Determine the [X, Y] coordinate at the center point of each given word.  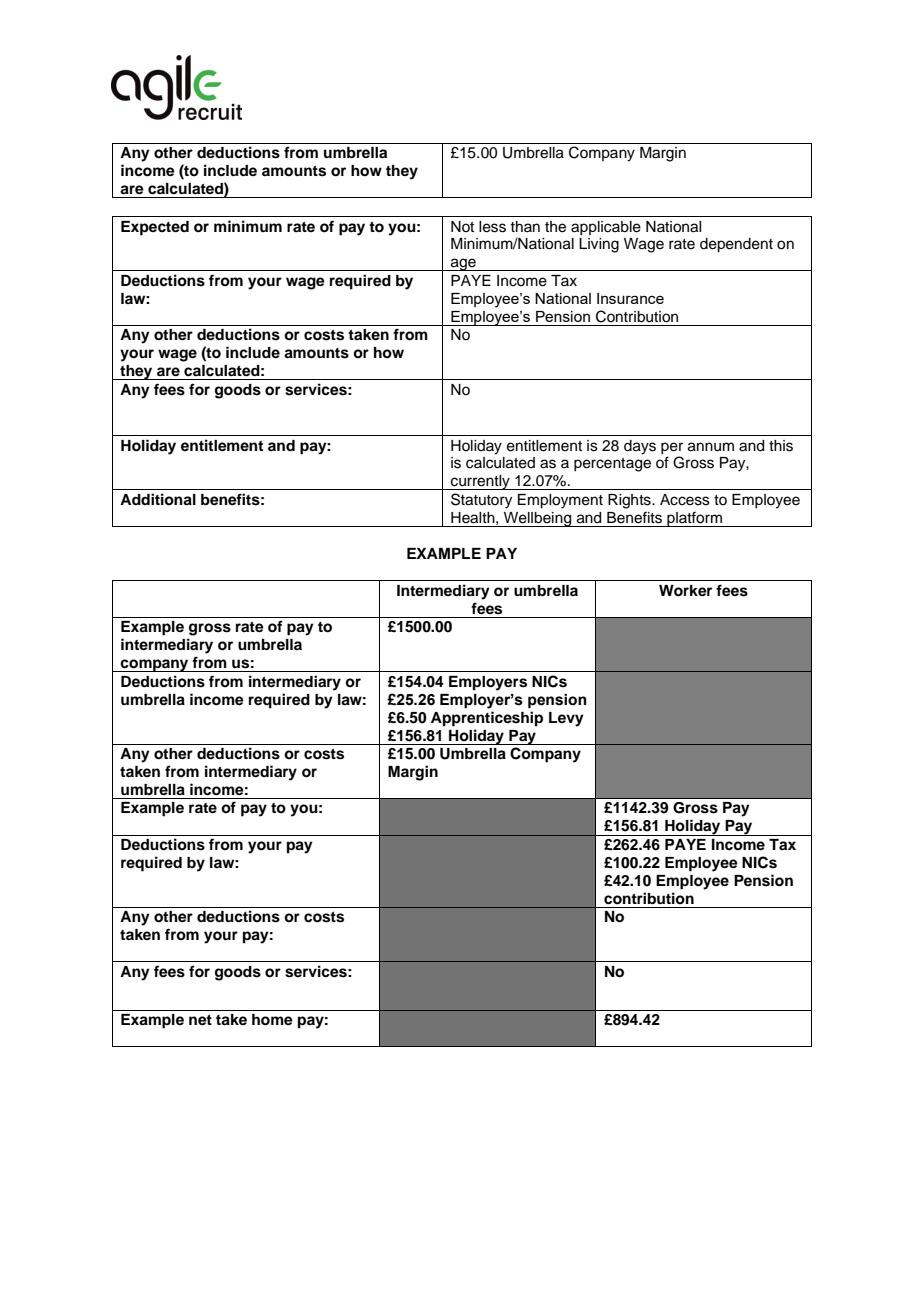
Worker [685, 591]
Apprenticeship [487, 719]
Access [685, 500]
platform [694, 519]
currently [480, 482]
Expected [155, 228]
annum [711, 447]
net [200, 1020]
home [272, 1020]
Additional [158, 499]
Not [462, 226]
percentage [612, 465]
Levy [566, 719]
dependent [736, 245]
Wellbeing [538, 519]
